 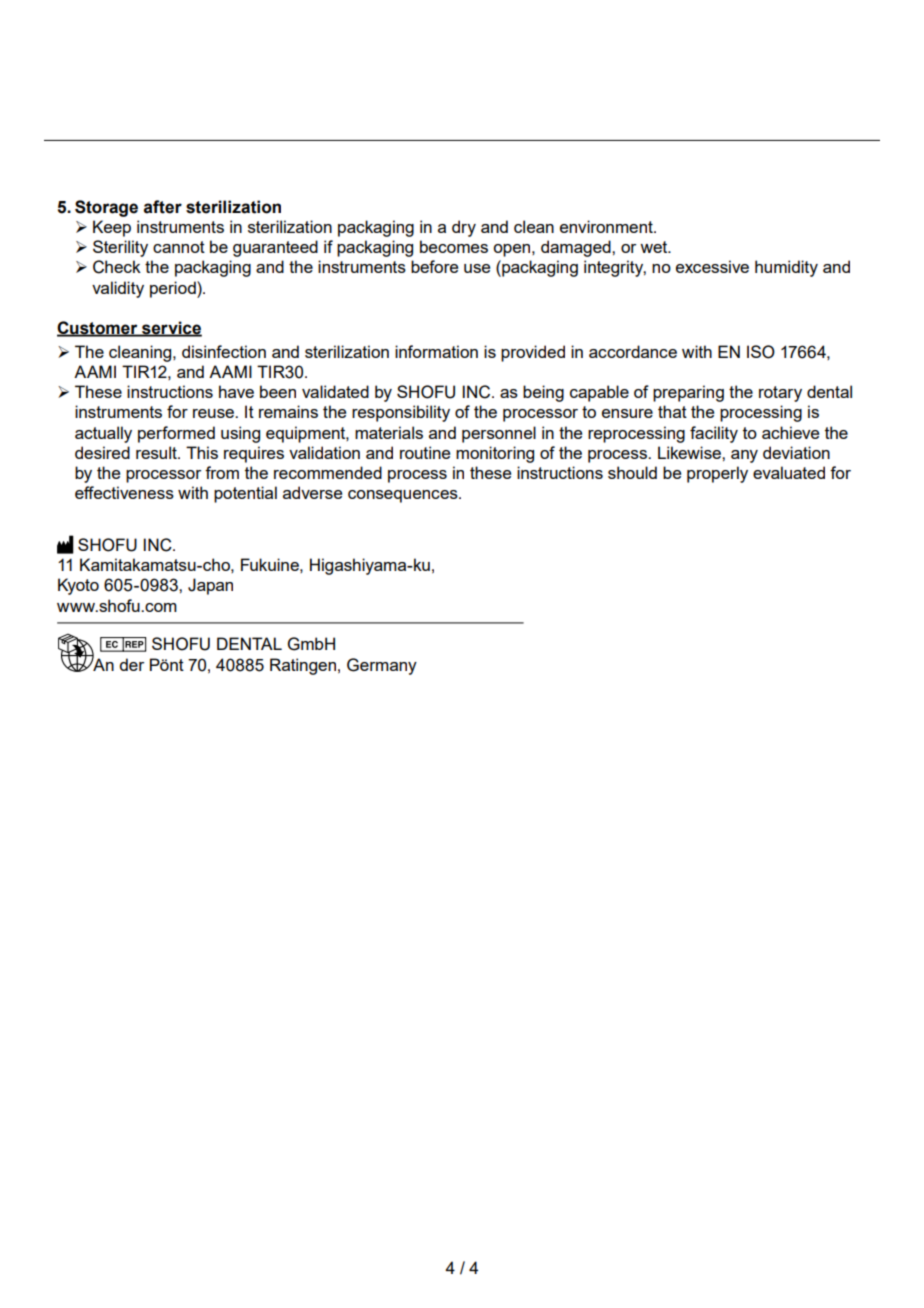 What do you see at coordinates (714, 434) in the image?
I see `facility` at bounding box center [714, 434].
